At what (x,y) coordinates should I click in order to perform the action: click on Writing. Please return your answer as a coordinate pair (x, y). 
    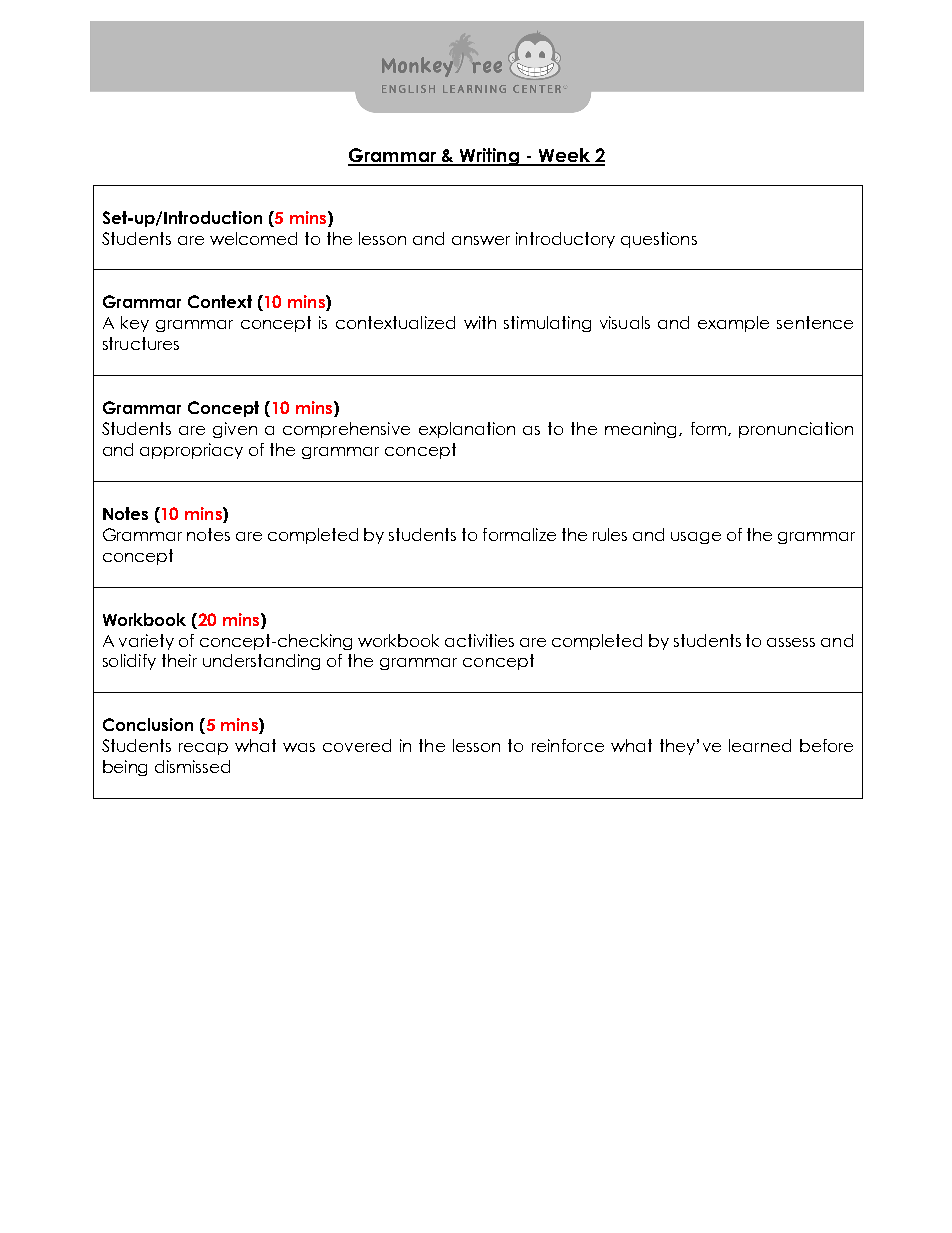
    Looking at the image, I should click on (489, 157).
